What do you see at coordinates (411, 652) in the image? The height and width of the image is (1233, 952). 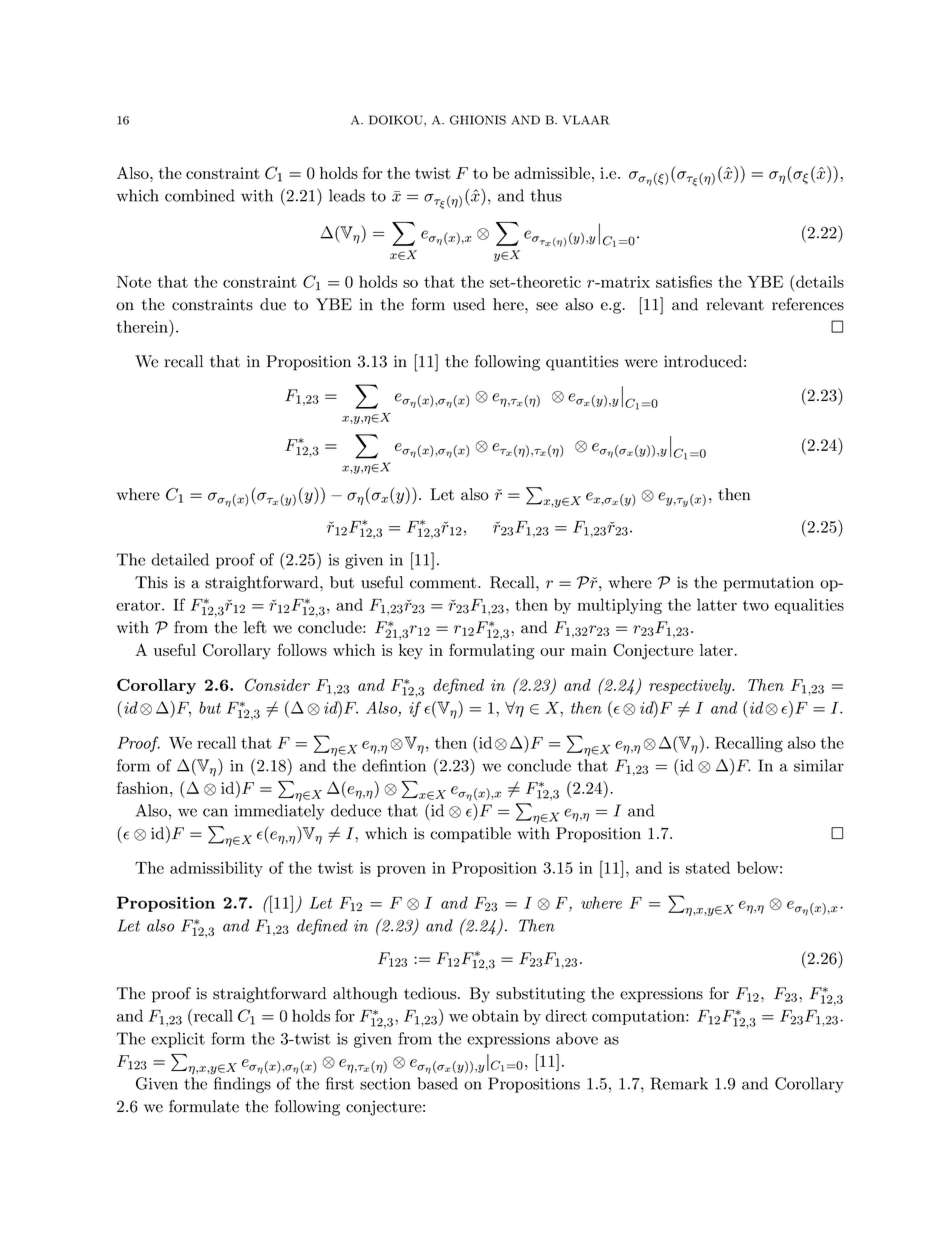 I see `key` at bounding box center [411, 652].
